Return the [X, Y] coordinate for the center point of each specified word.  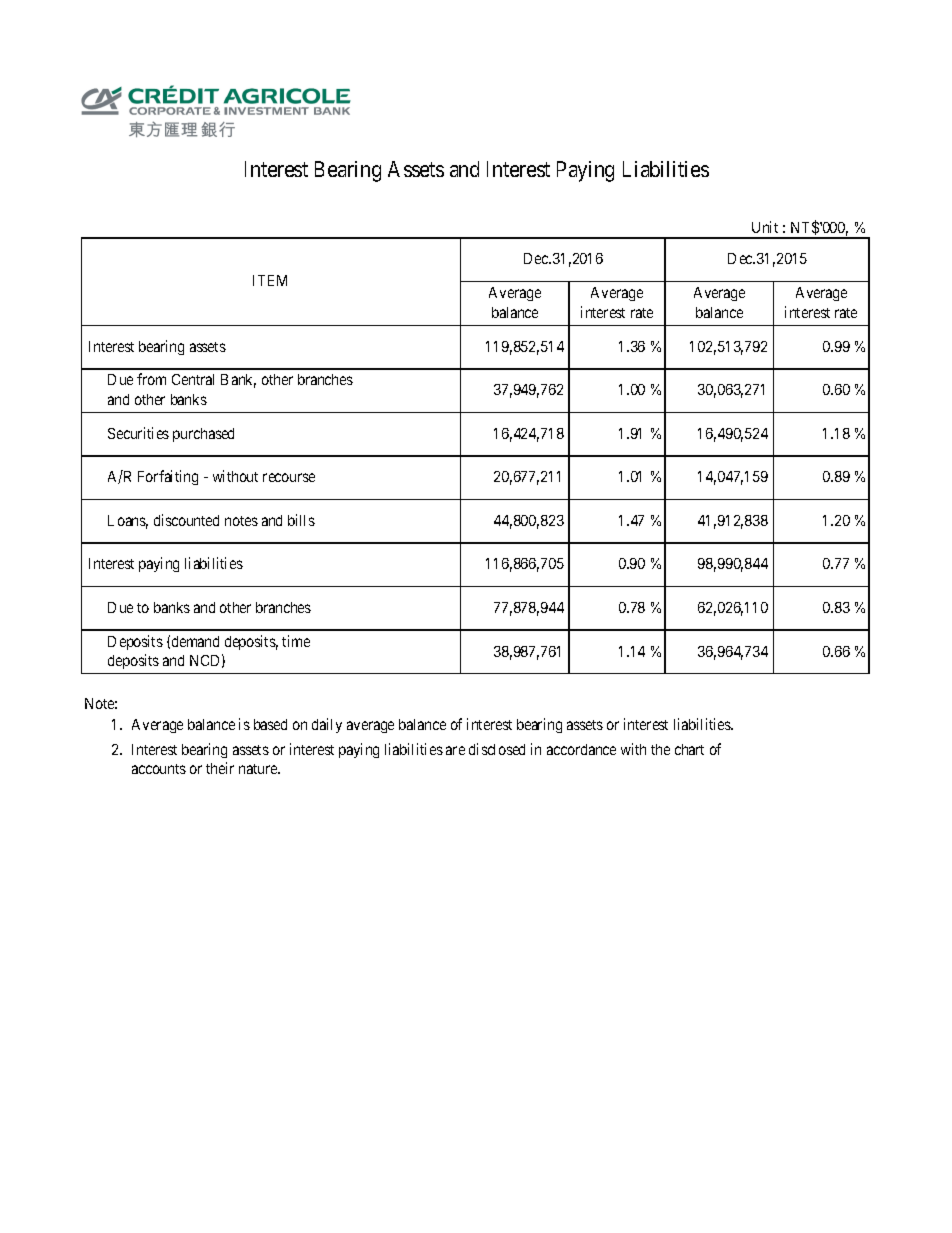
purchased [203, 435]
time [296, 641]
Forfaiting [168, 477]
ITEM [270, 280]
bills [301, 520]
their [220, 768]
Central [193, 379]
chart [689, 749]
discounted [186, 520]
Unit [765, 227]
